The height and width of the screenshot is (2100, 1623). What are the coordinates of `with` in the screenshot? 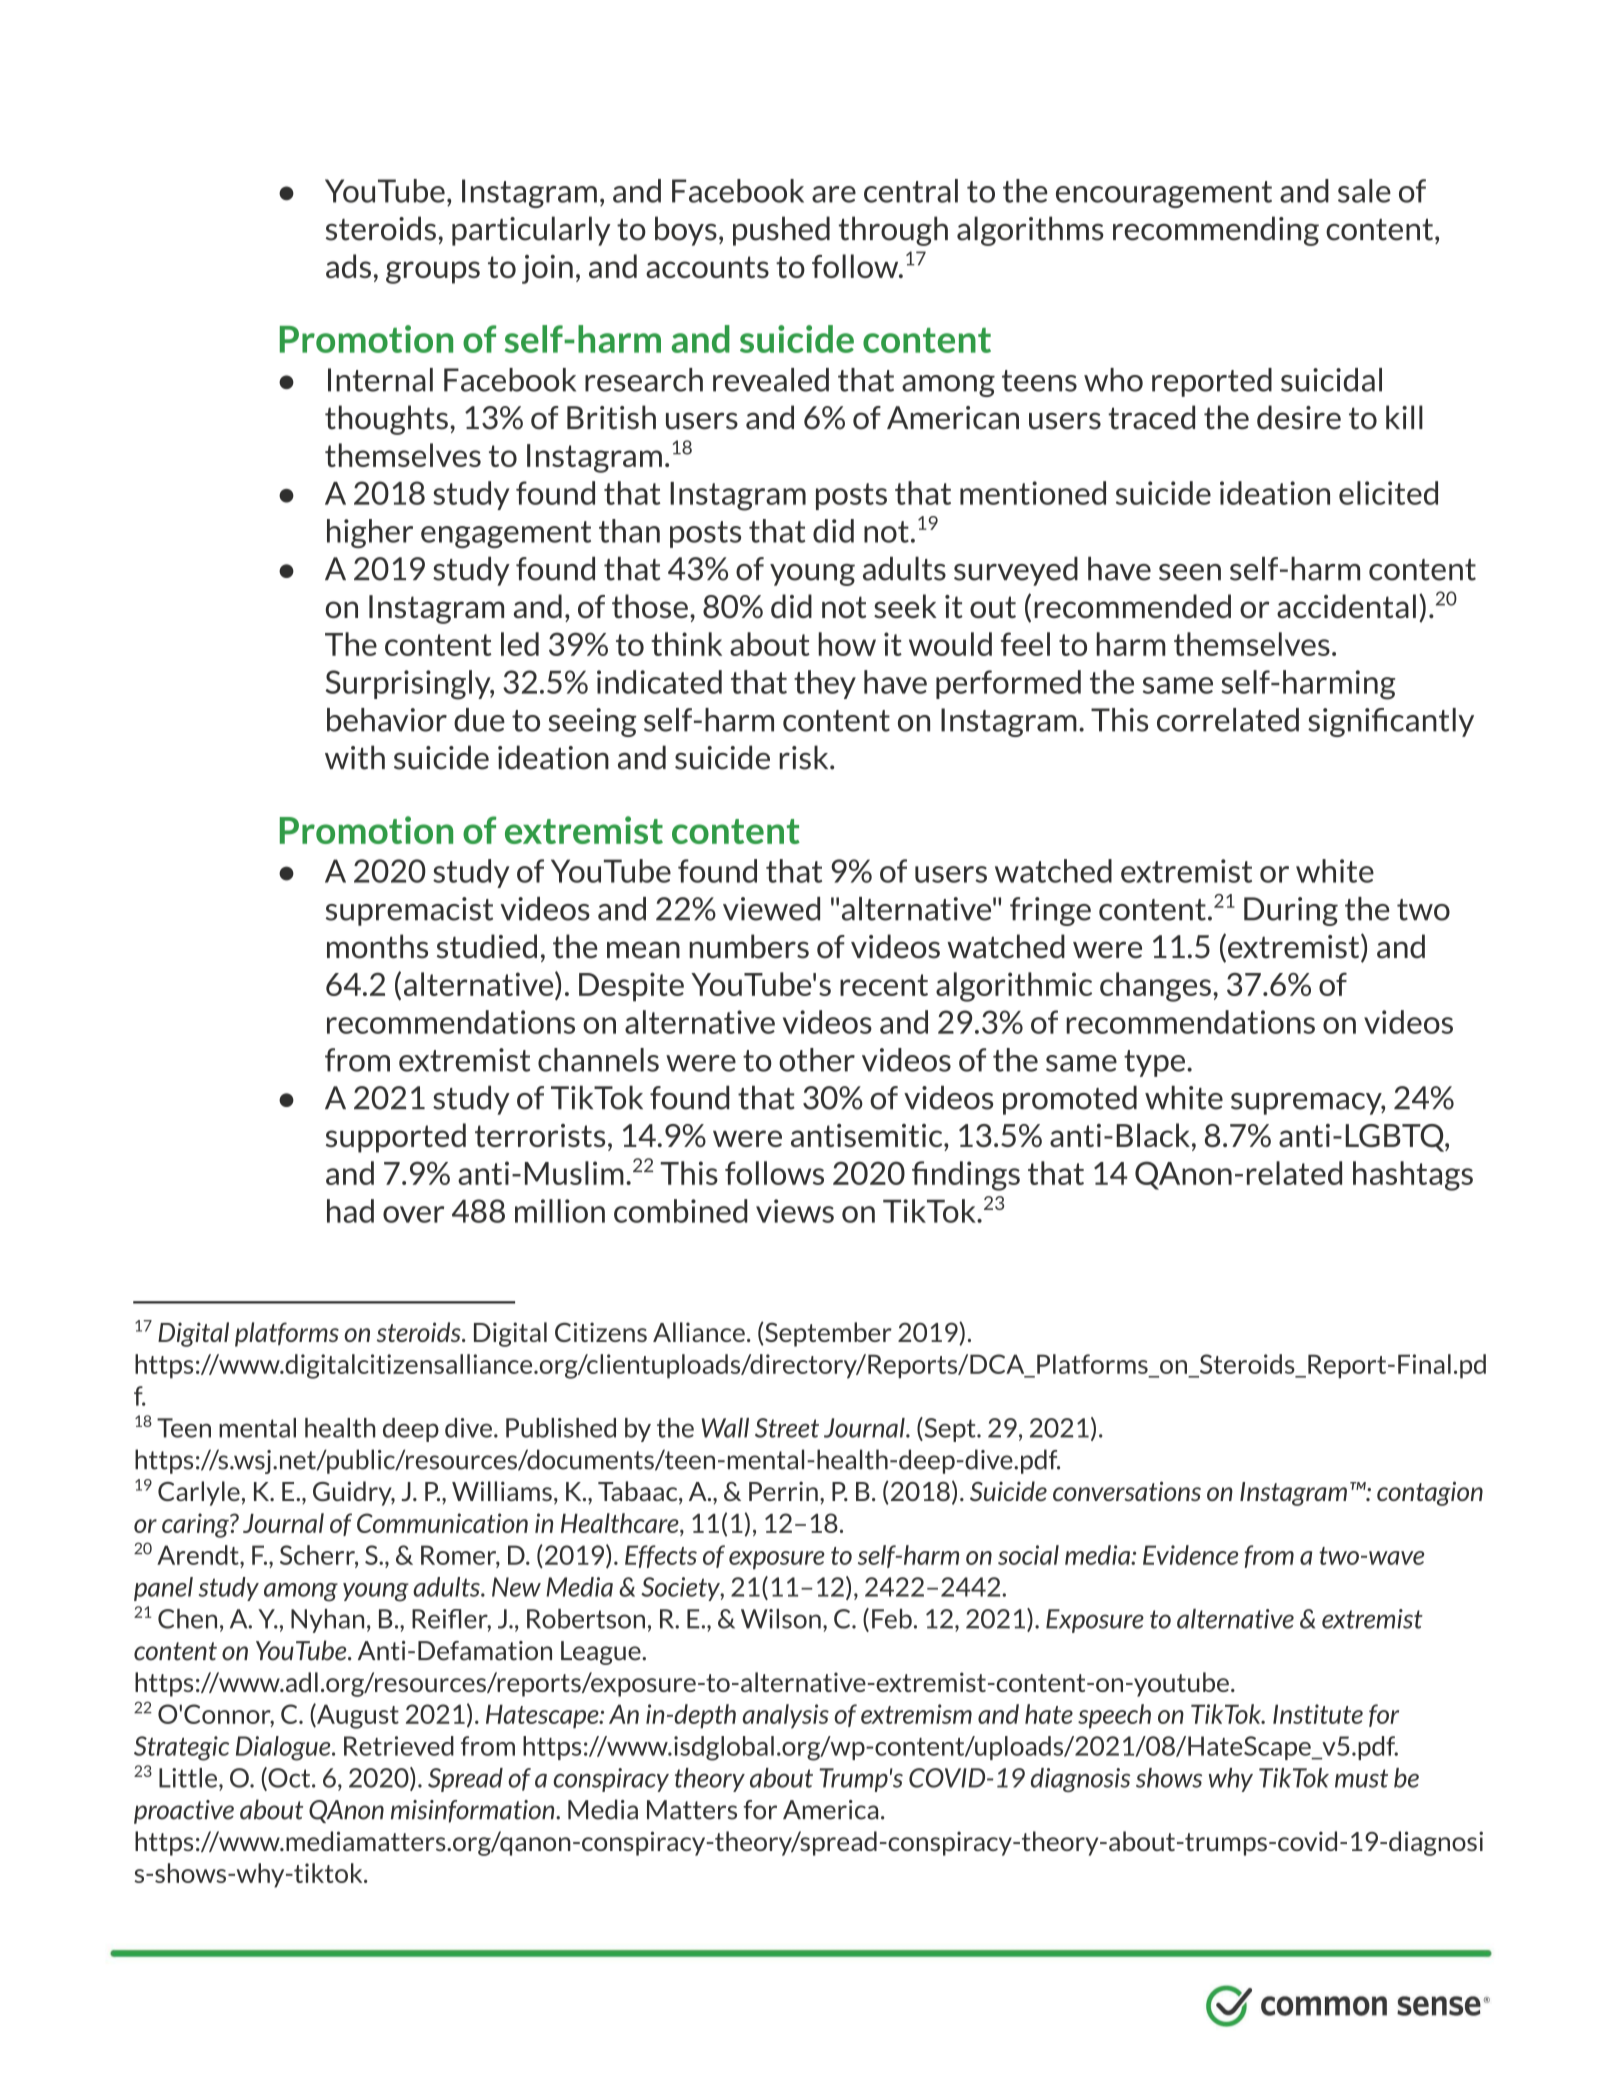 It's located at (355, 757).
